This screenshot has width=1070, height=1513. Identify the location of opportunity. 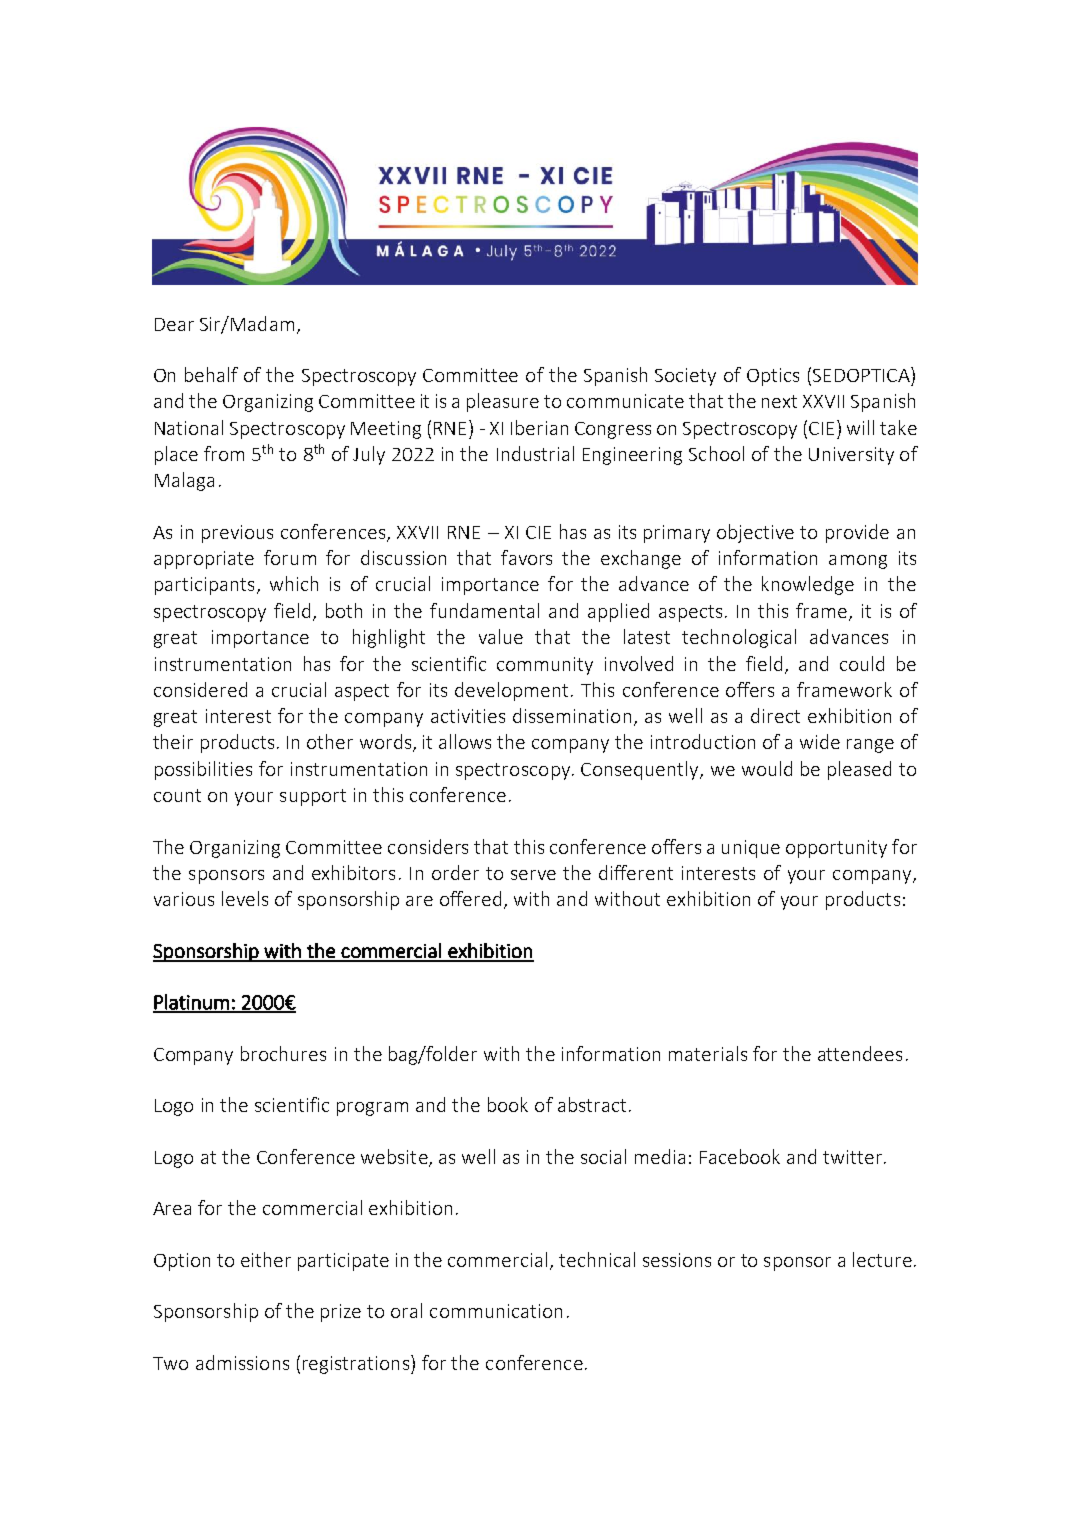
(836, 849).
